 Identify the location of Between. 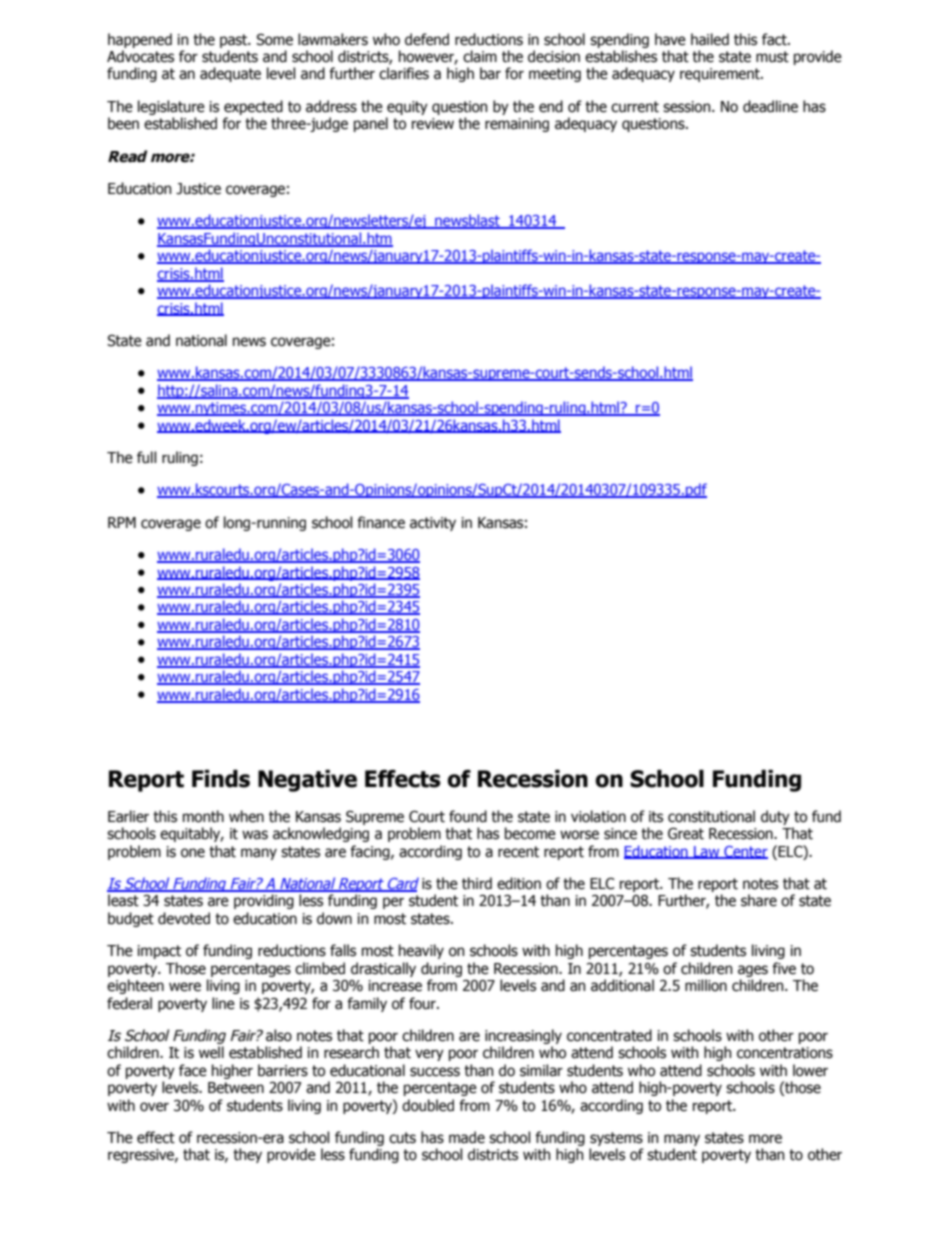
(236, 1088).
